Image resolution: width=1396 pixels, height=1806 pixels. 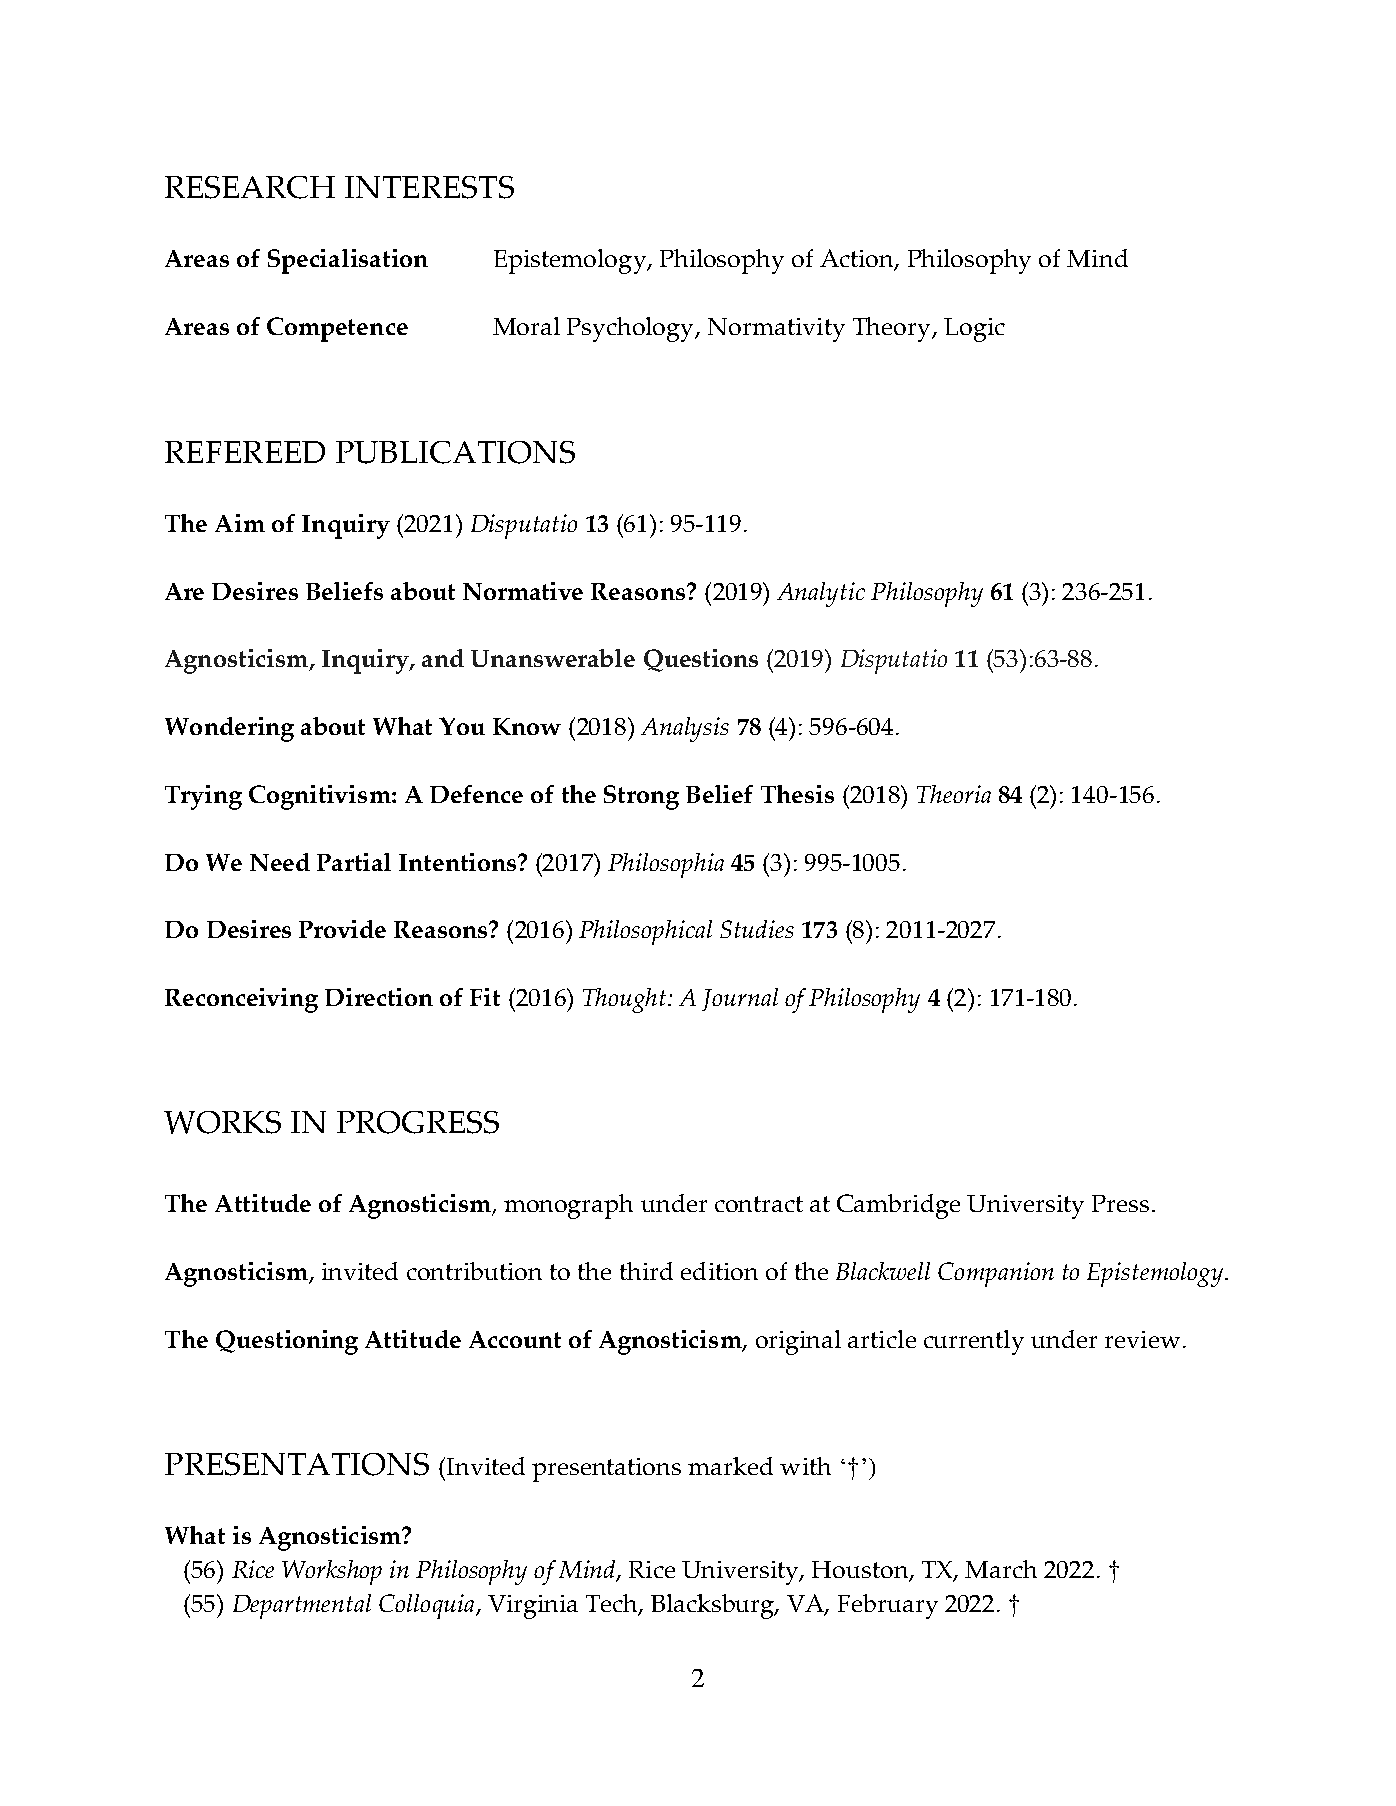 What do you see at coordinates (342, 929) in the screenshot?
I see `Provide` at bounding box center [342, 929].
